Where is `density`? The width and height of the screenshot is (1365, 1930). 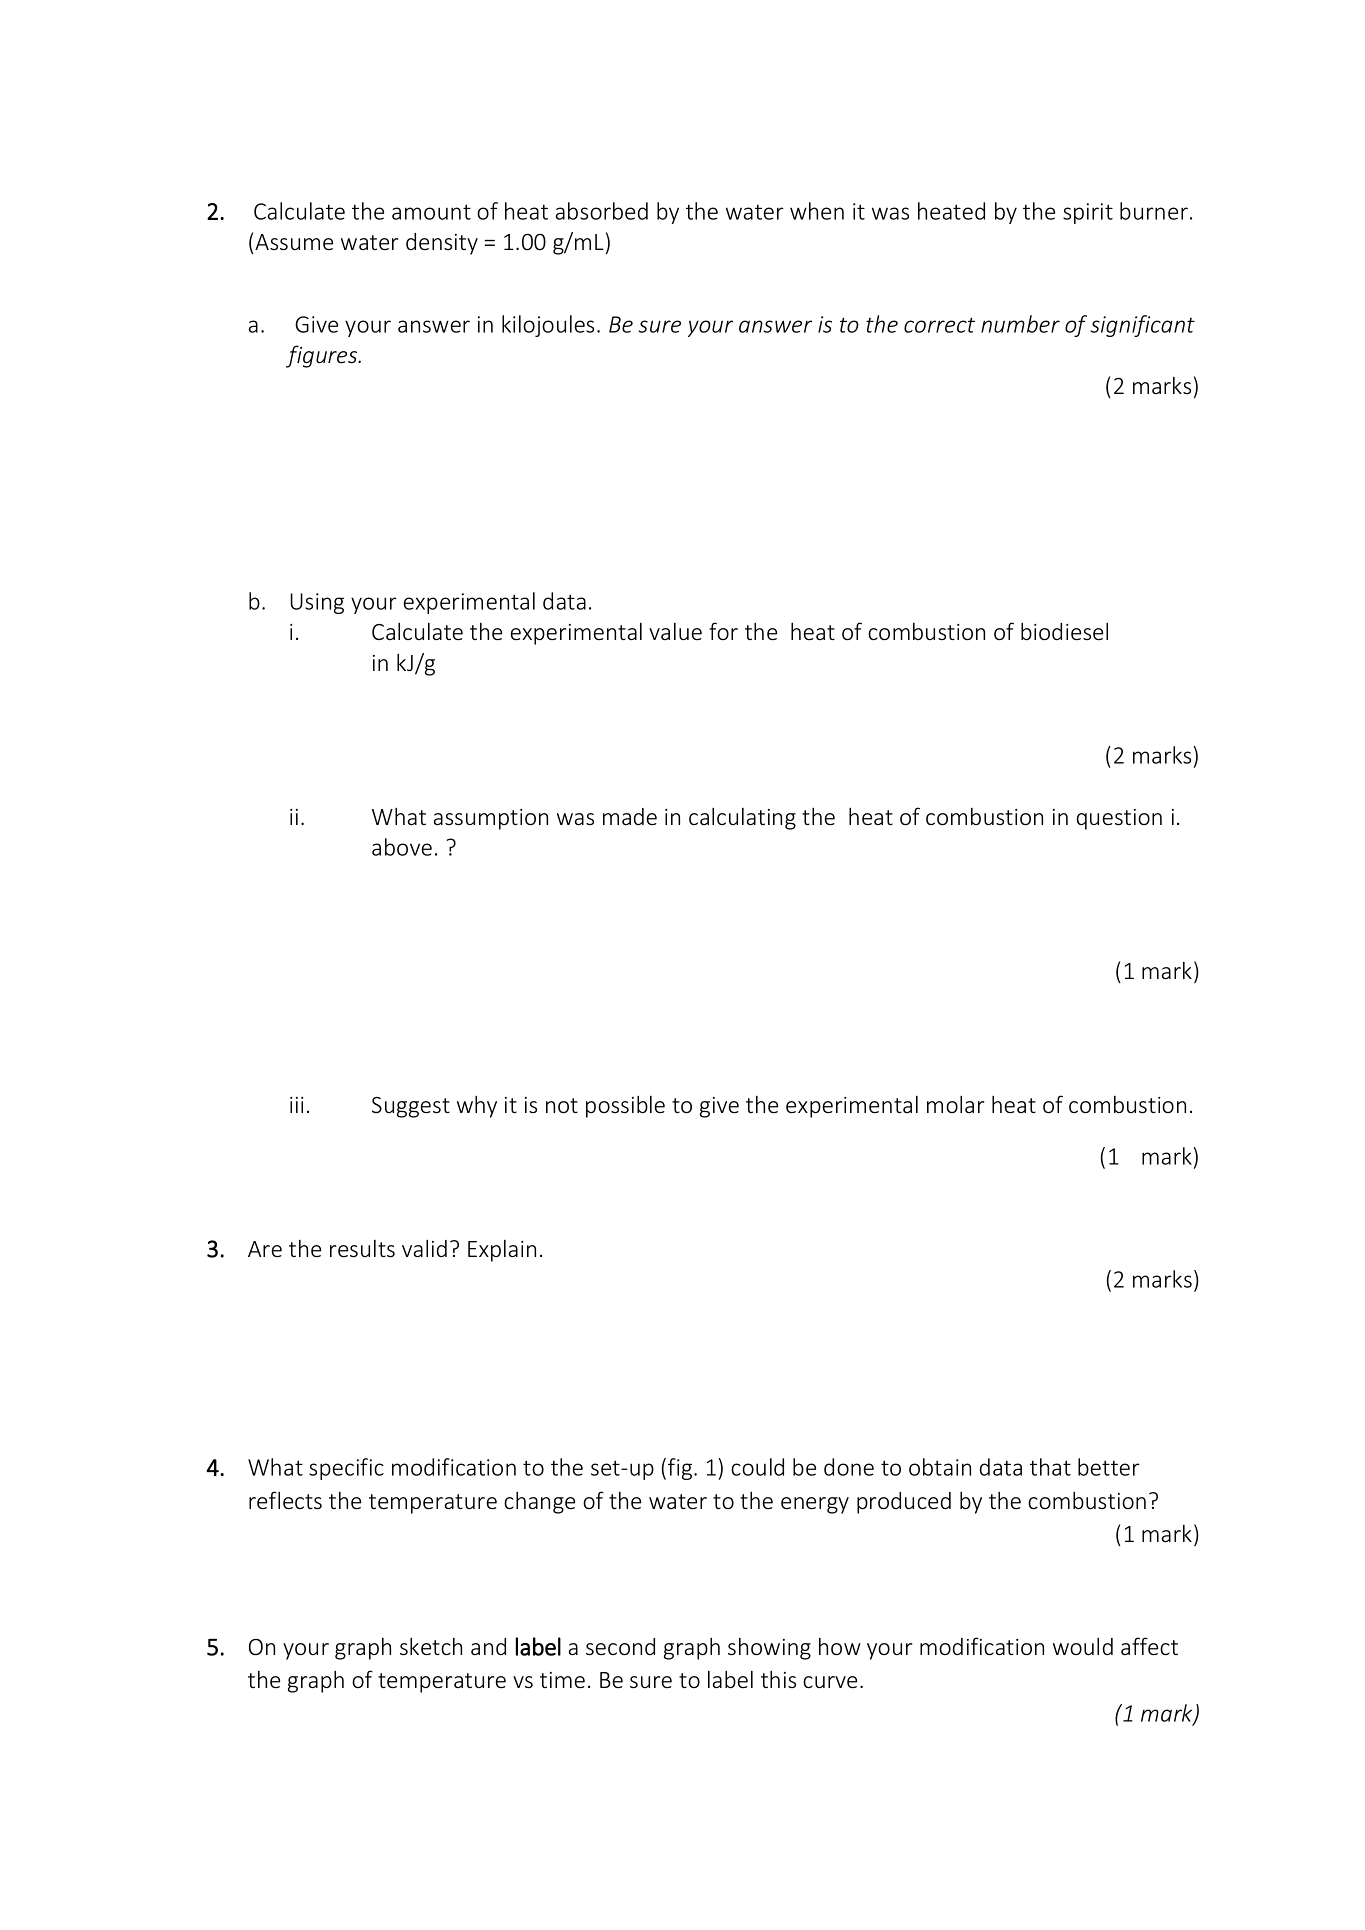 density is located at coordinates (442, 244).
